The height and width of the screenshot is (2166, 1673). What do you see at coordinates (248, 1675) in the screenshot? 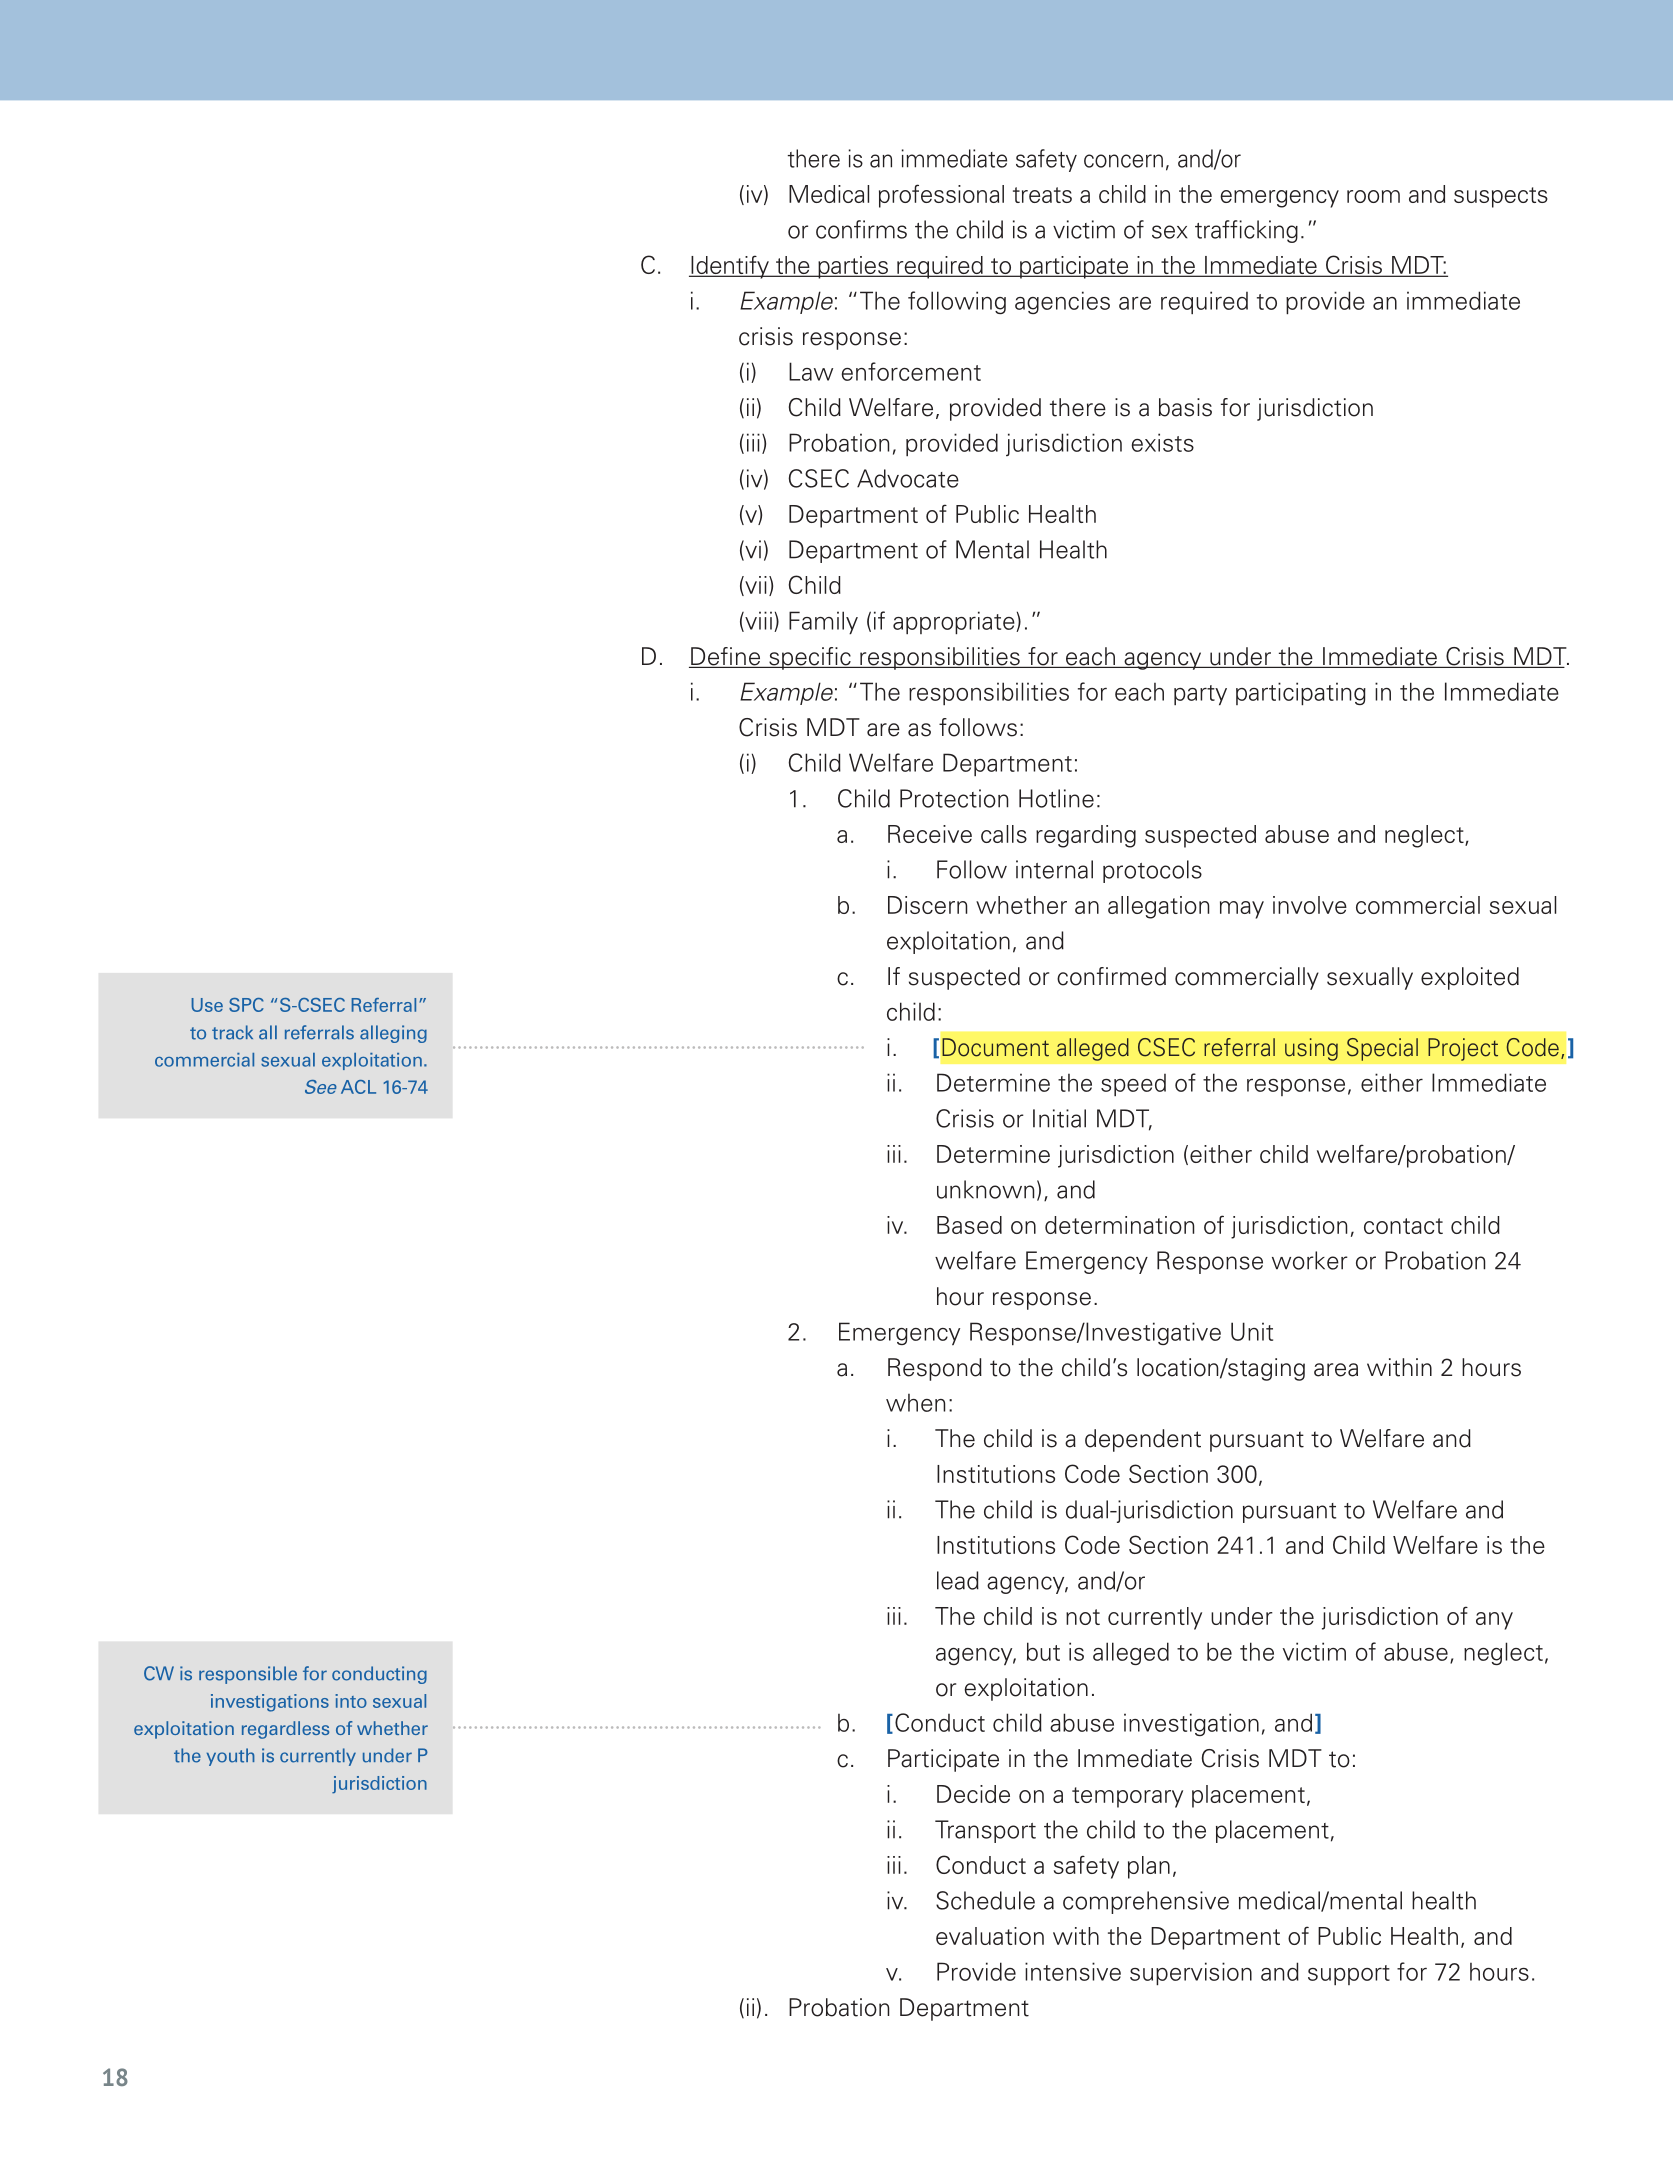
I see `responsible` at bounding box center [248, 1675].
